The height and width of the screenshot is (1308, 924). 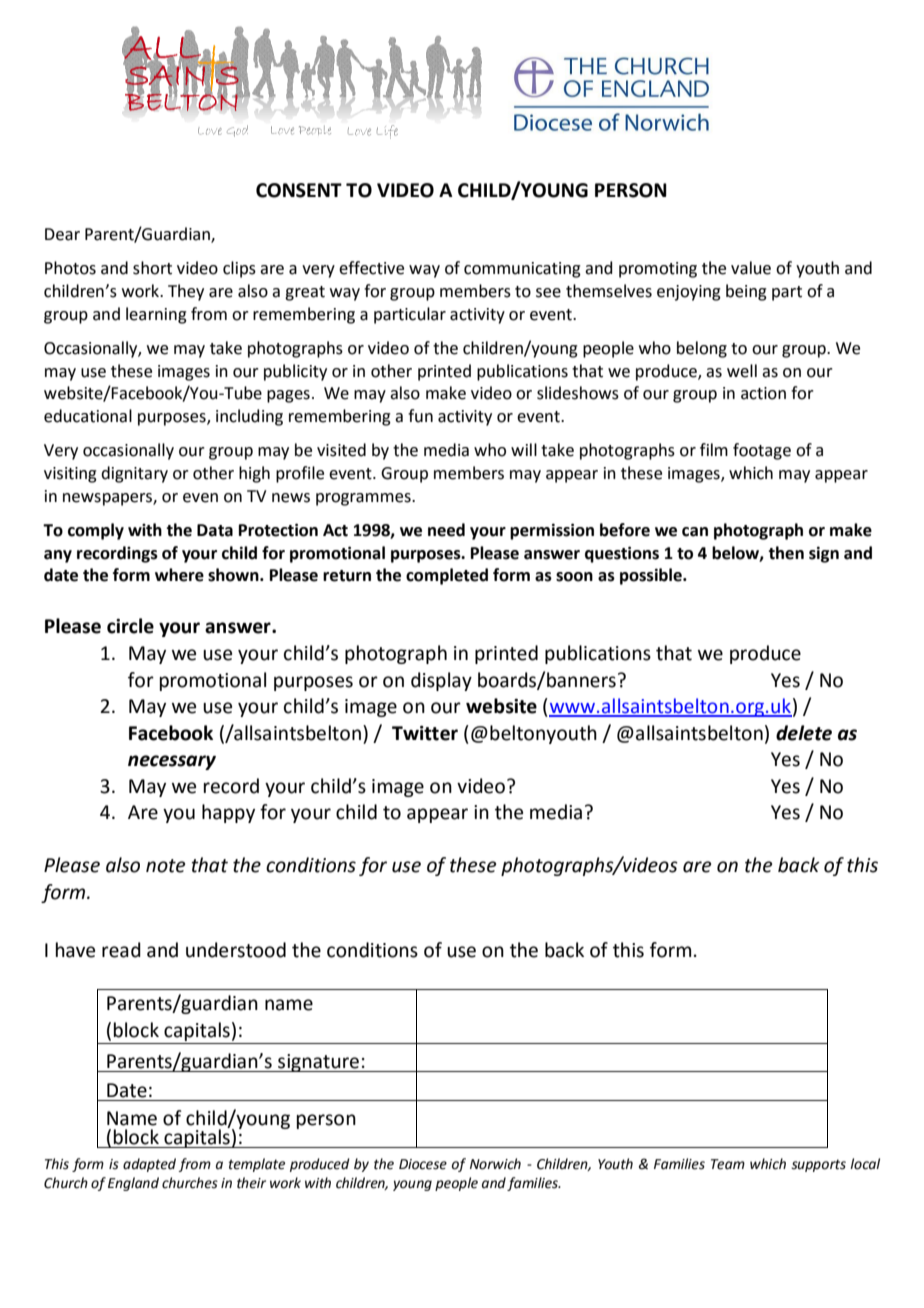 What do you see at coordinates (728, 1164) in the screenshot?
I see `Team` at bounding box center [728, 1164].
